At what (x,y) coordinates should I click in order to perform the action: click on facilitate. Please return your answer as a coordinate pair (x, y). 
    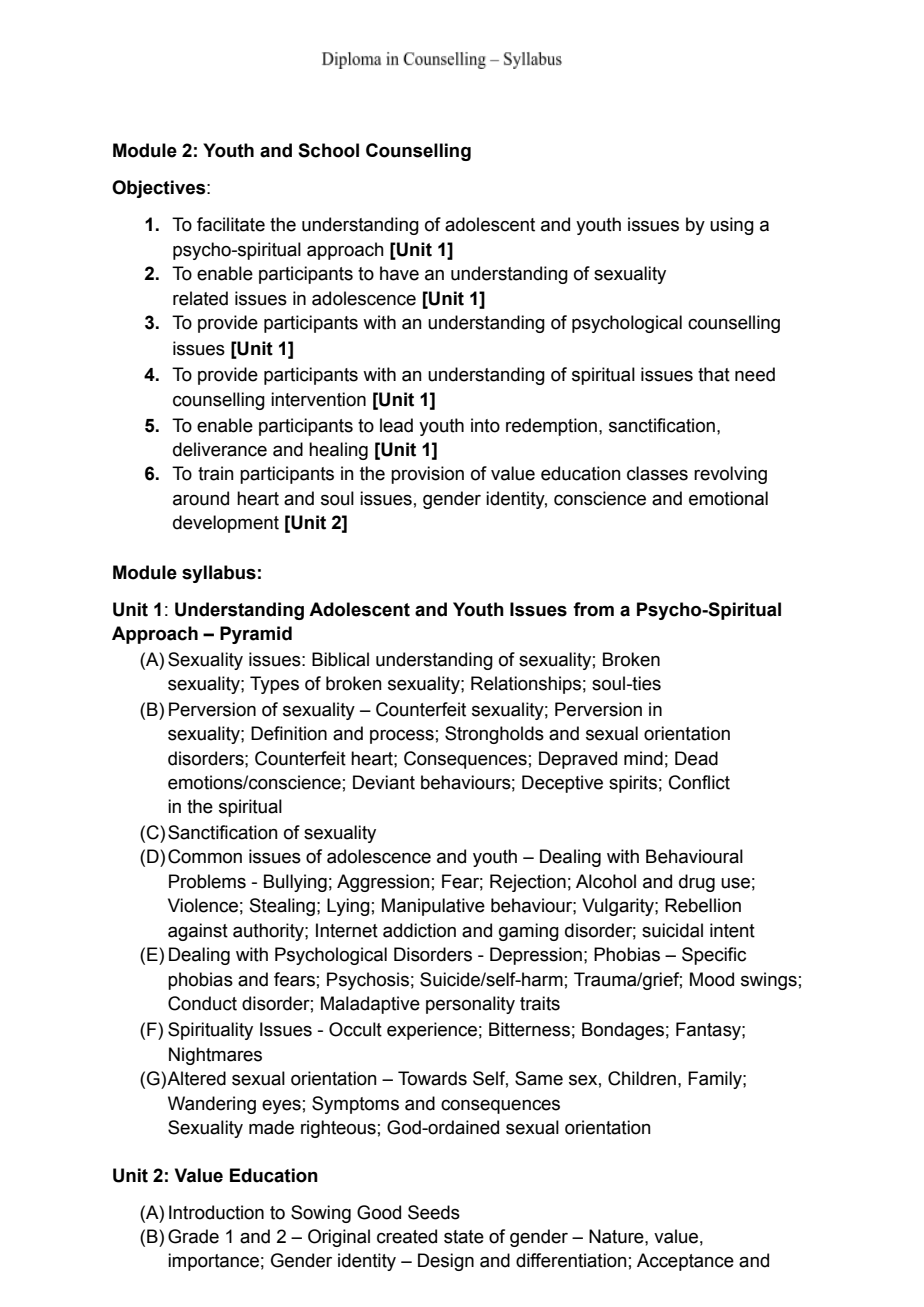
    Looking at the image, I should click on (231, 224).
